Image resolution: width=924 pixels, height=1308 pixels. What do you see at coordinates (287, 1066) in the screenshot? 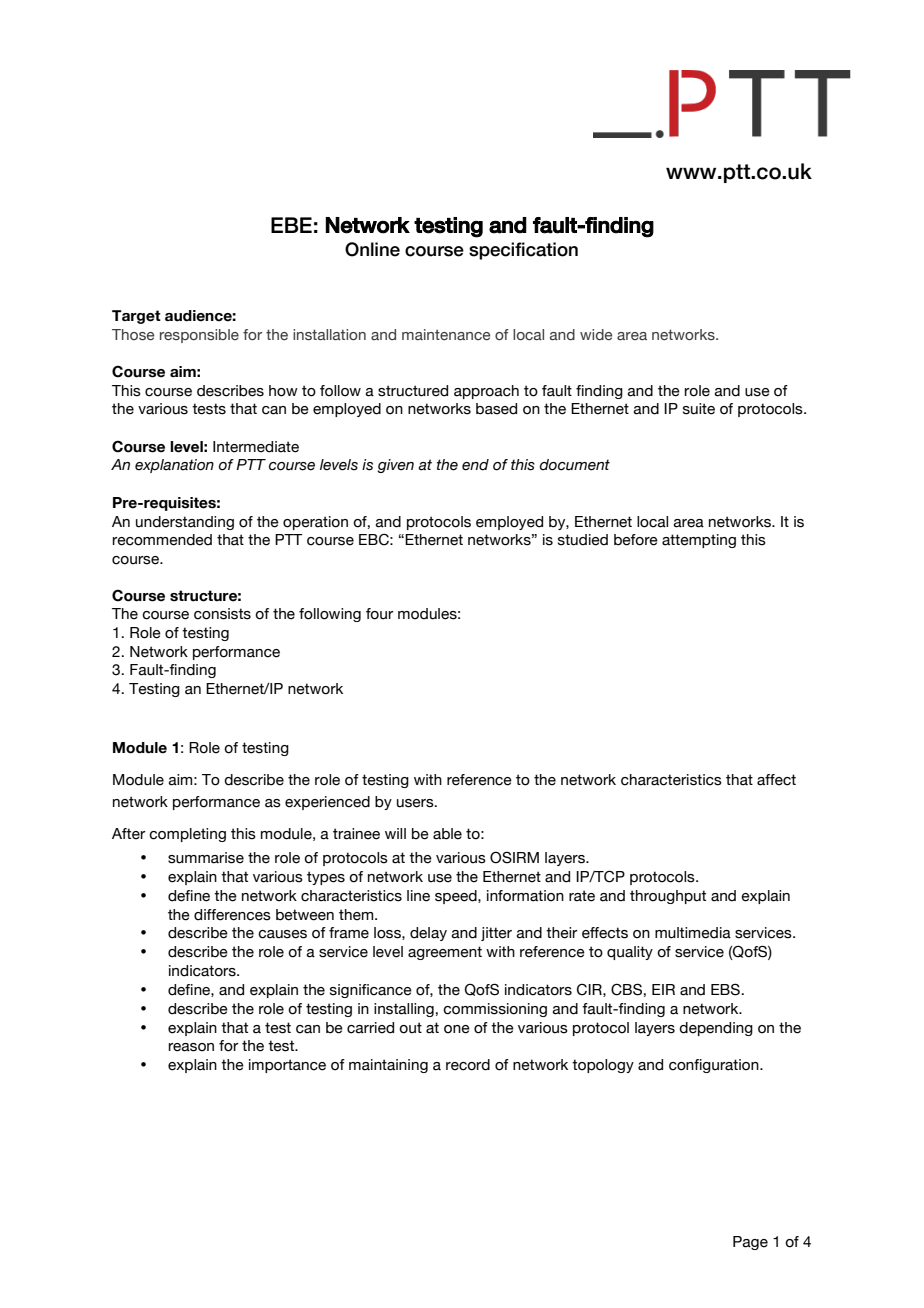
I see `importance` at bounding box center [287, 1066].
